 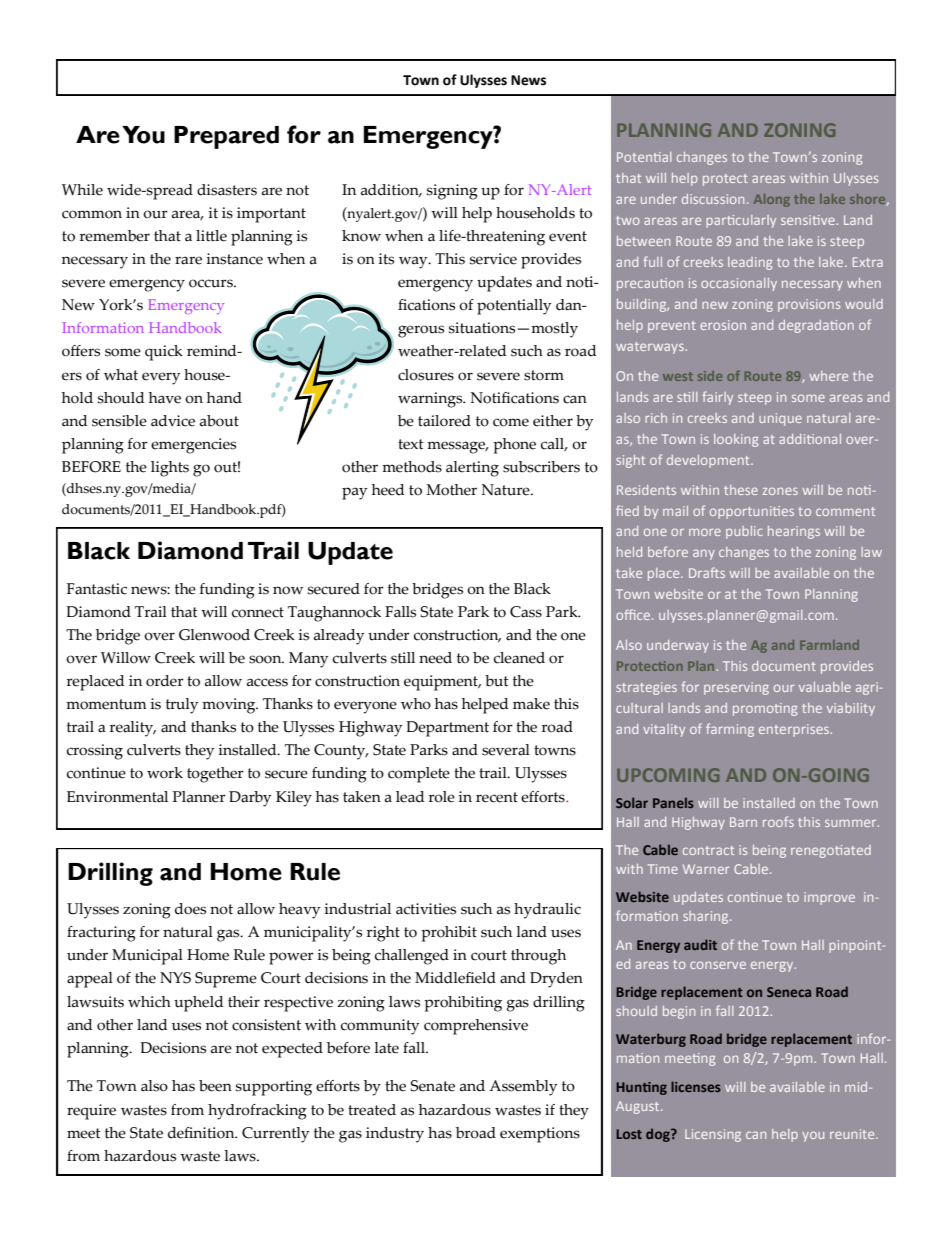 What do you see at coordinates (497, 797) in the document?
I see `recent` at bounding box center [497, 797].
